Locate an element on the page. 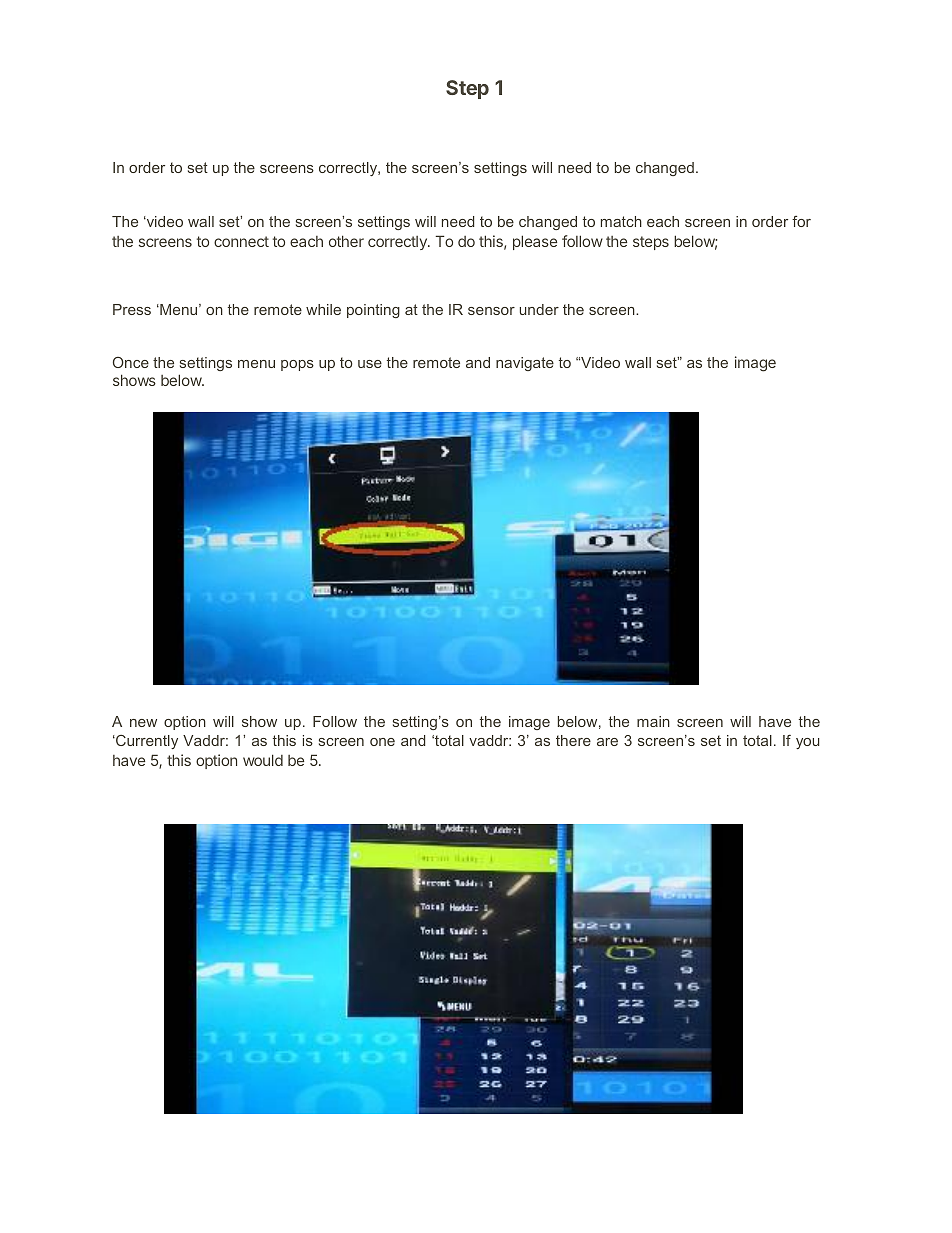  for is located at coordinates (801, 221).
